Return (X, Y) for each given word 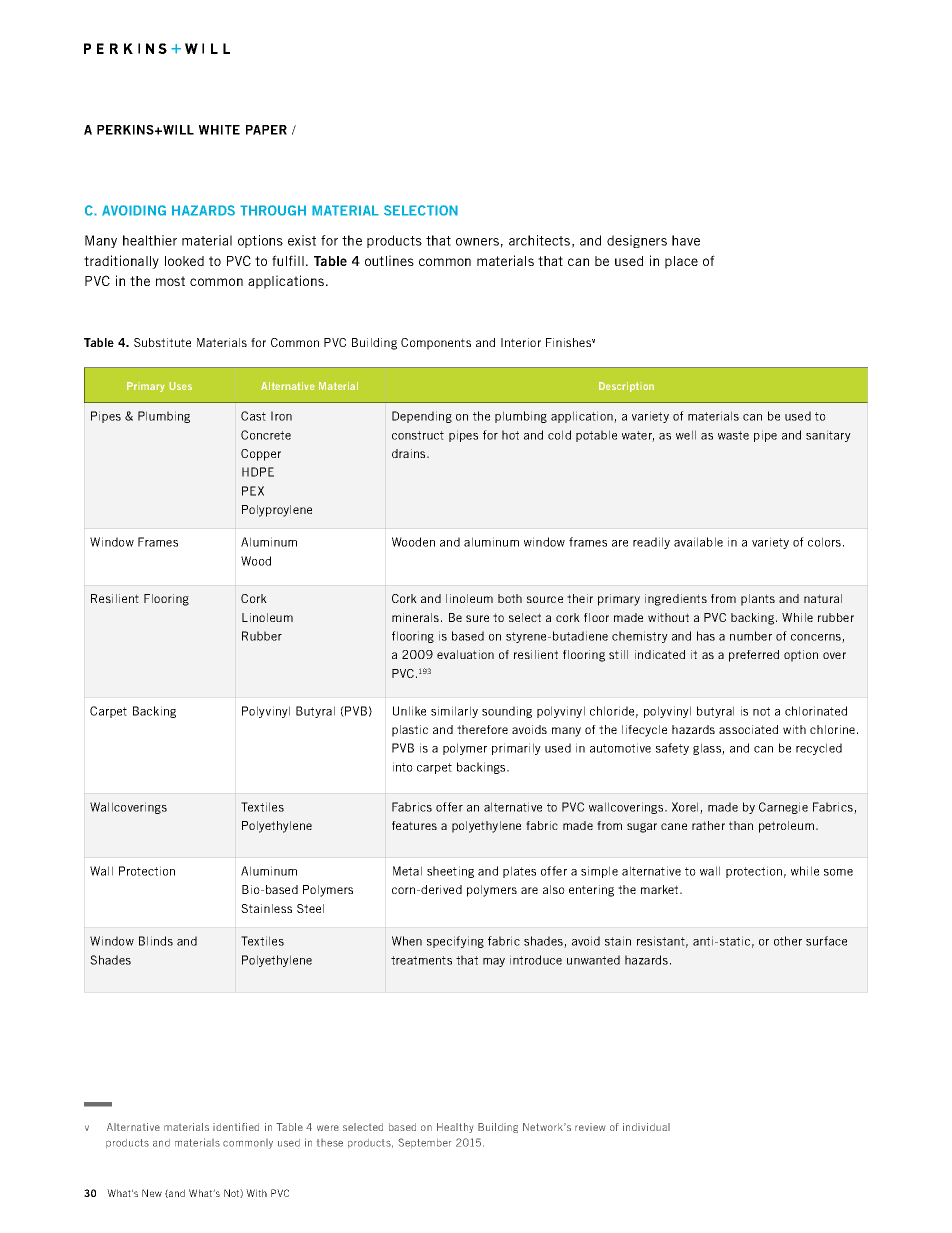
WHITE (219, 130)
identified (236, 1127)
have (686, 240)
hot (510, 435)
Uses (180, 386)
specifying (455, 942)
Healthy (455, 1128)
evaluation (465, 654)
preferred (754, 656)
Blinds (156, 941)
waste (733, 435)
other (788, 941)
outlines (389, 260)
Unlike (409, 711)
